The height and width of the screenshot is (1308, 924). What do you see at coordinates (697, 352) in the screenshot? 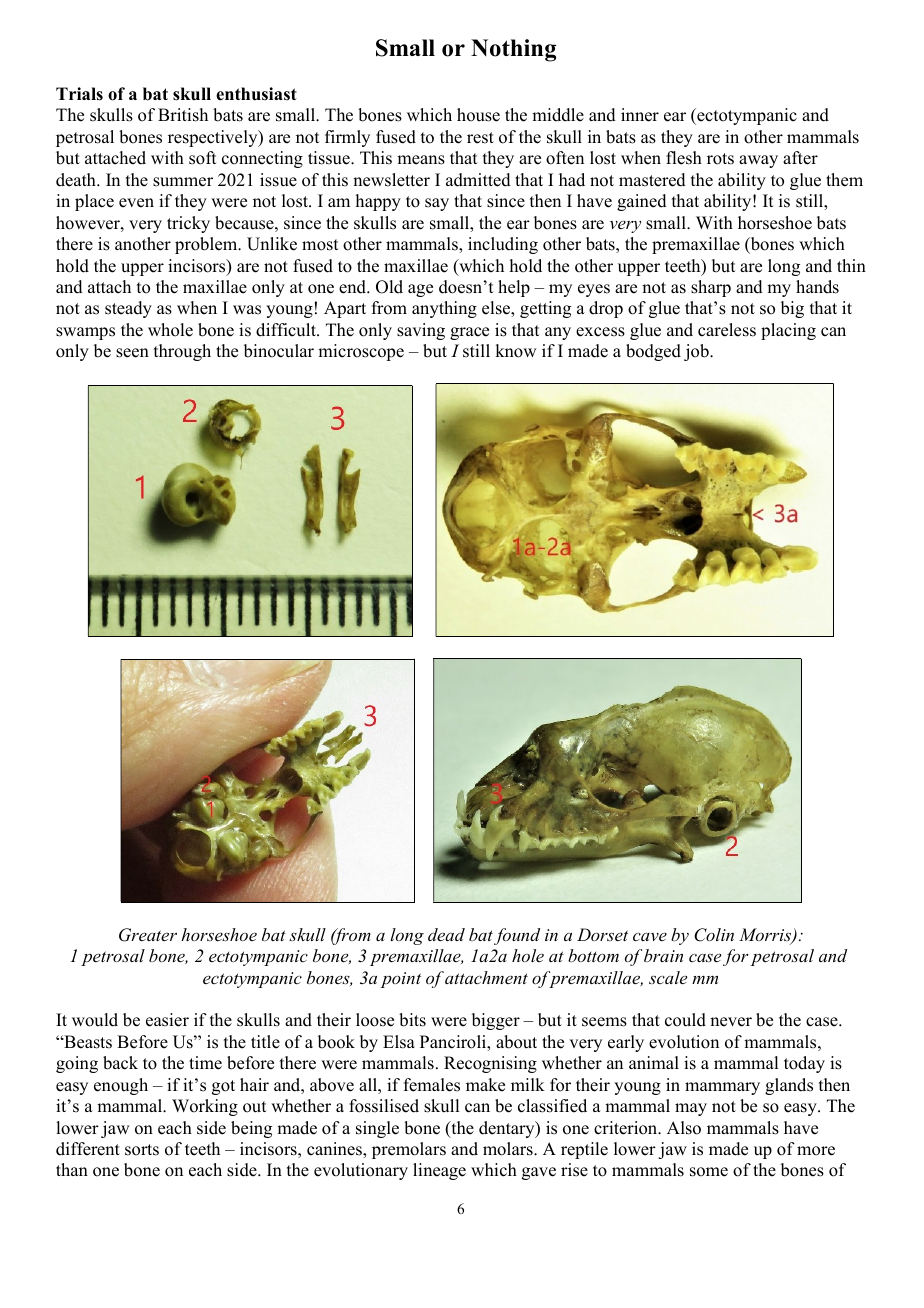
I see `job` at bounding box center [697, 352].
